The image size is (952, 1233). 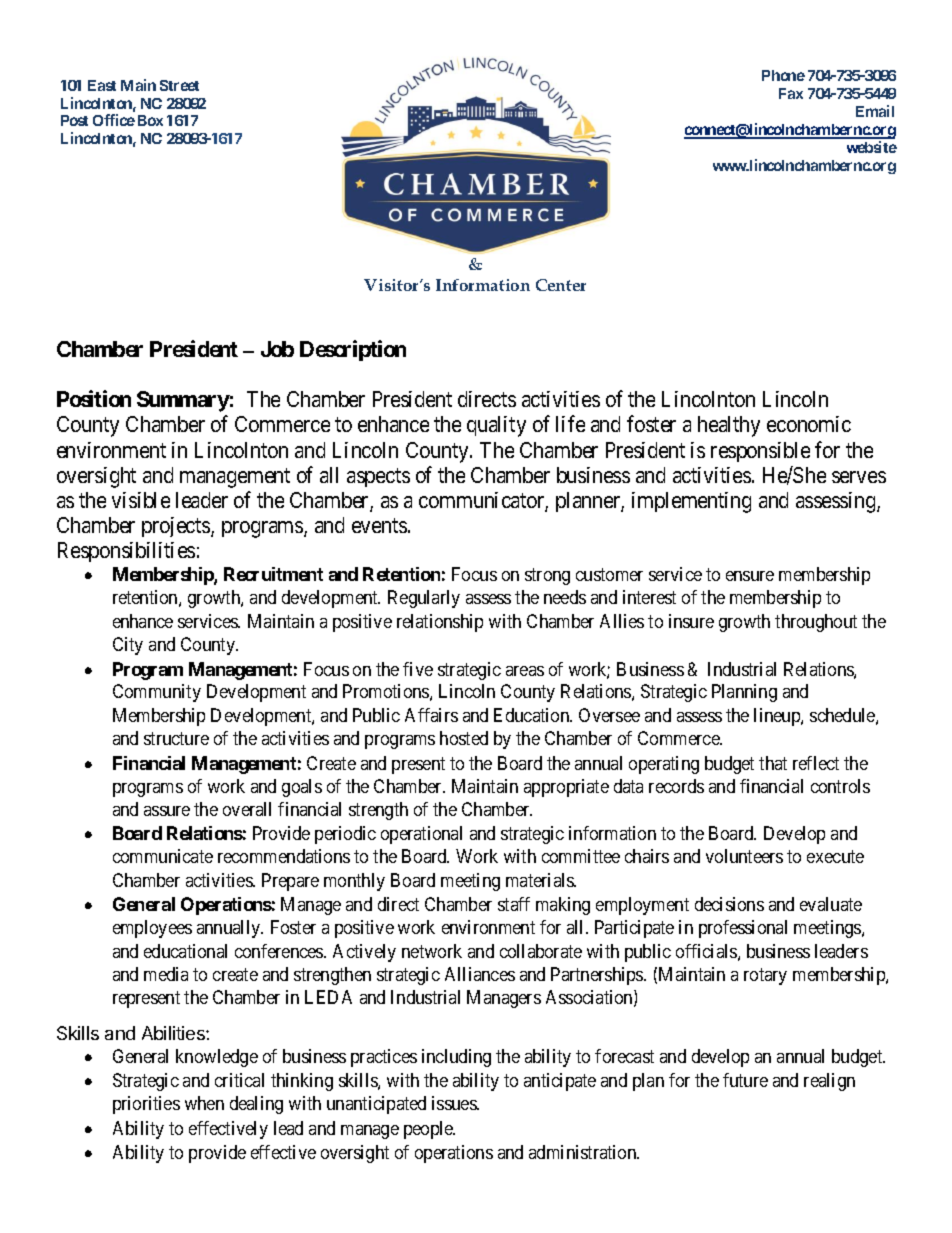 I want to click on visible, so click(x=141, y=500).
